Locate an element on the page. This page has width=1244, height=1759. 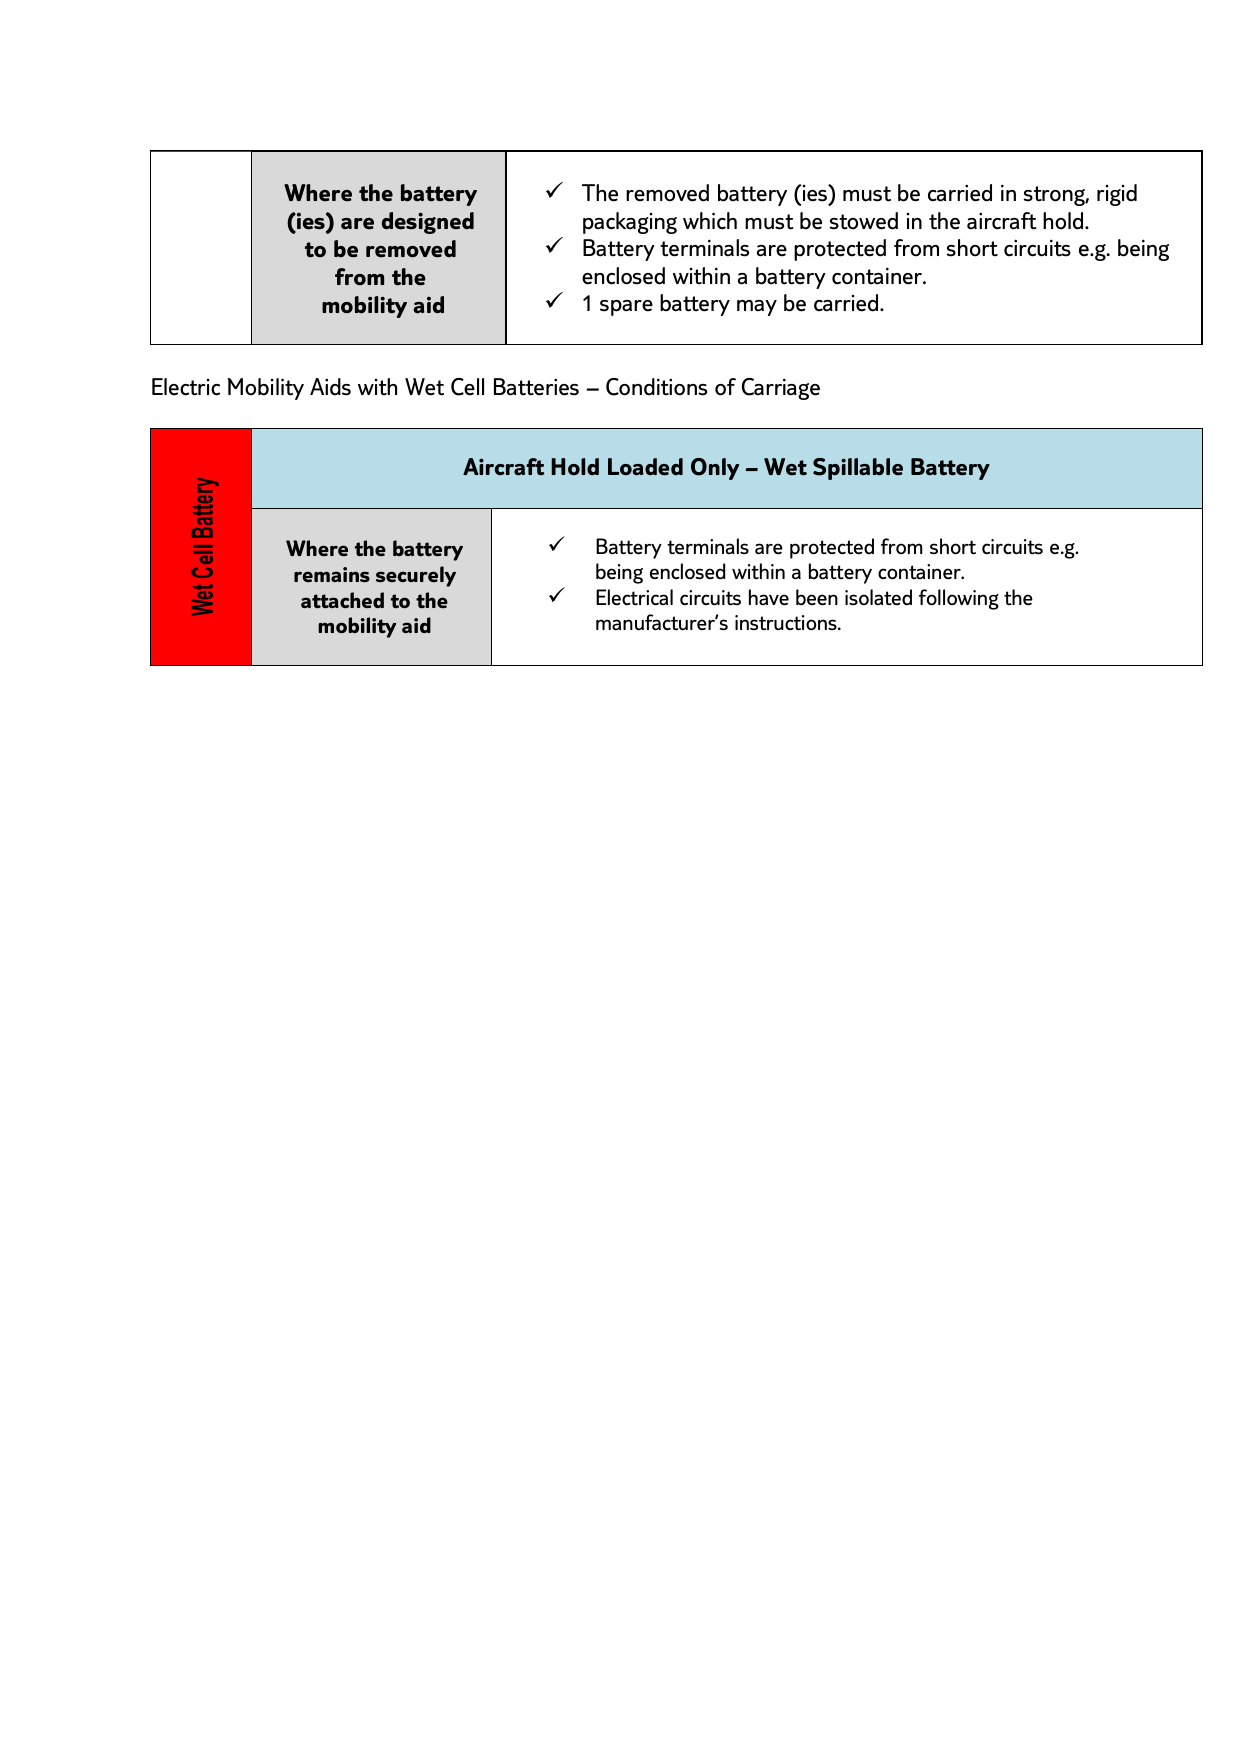
following is located at coordinates (959, 599).
